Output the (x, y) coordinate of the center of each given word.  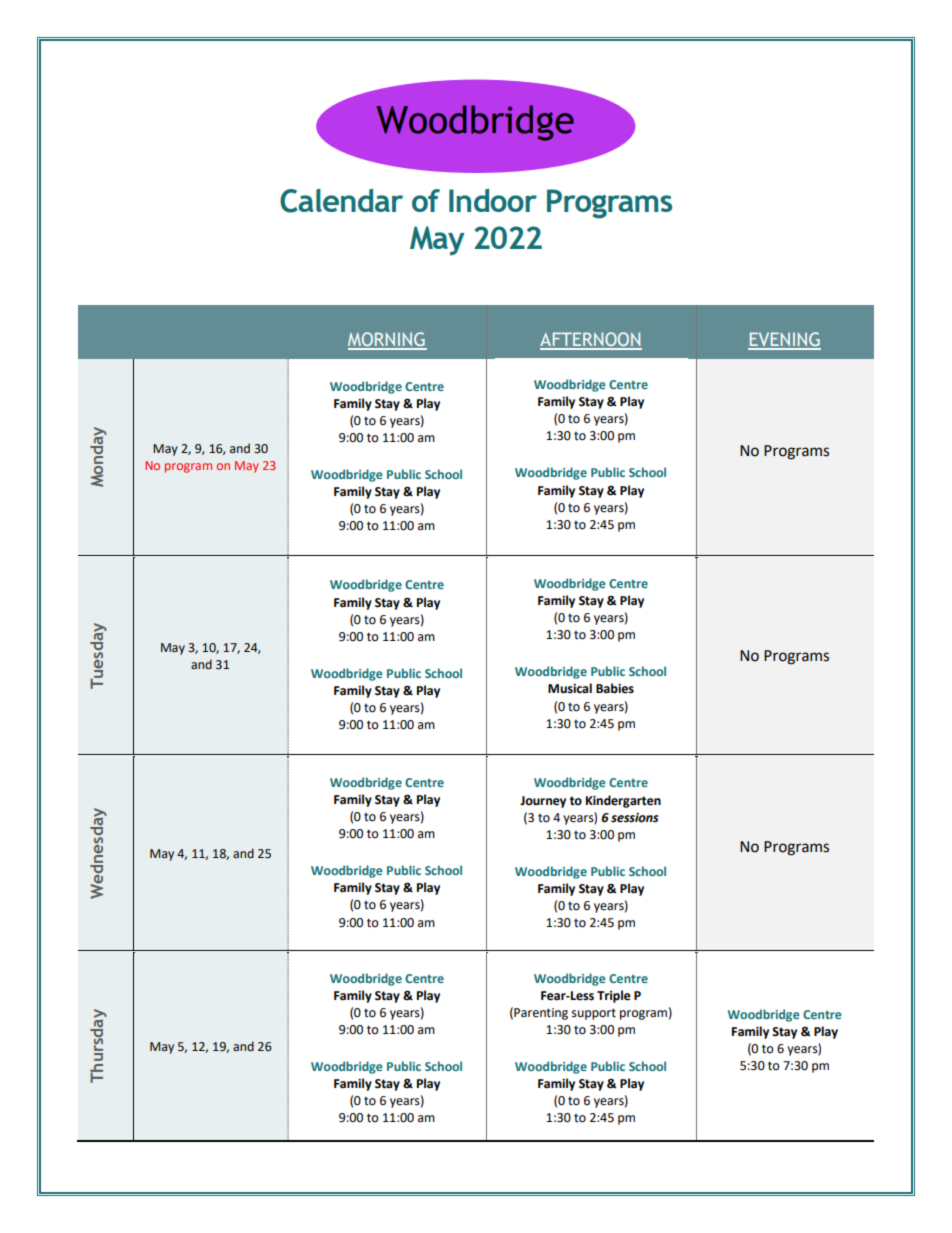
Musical (570, 688)
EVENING (784, 340)
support (594, 1014)
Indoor (493, 200)
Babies (615, 688)
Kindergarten (623, 801)
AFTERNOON (591, 340)
